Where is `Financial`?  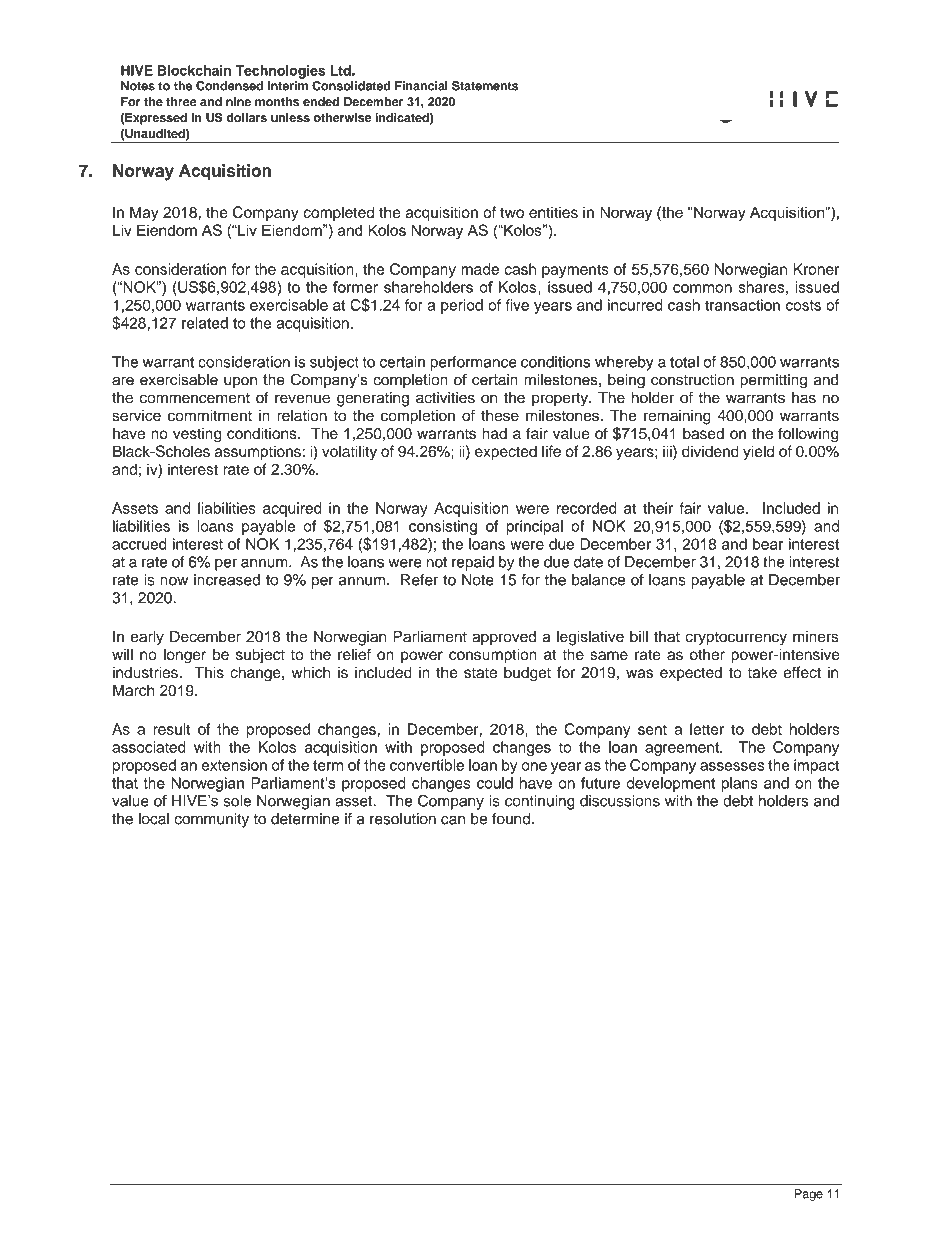
Financial is located at coordinates (421, 86).
